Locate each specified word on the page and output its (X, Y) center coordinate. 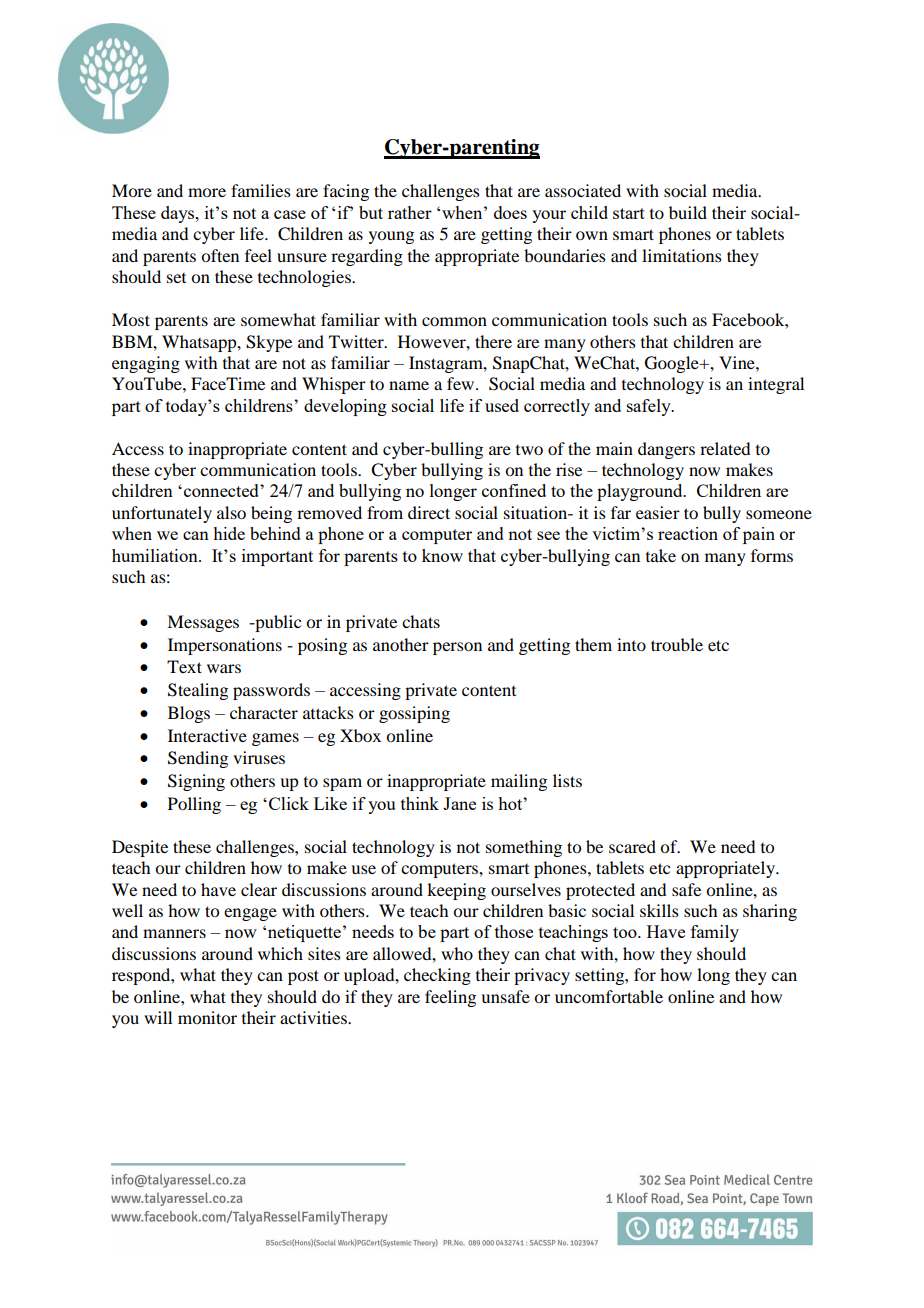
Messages (203, 623)
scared (632, 846)
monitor (207, 1017)
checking (437, 976)
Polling (194, 805)
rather (410, 212)
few (462, 383)
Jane (459, 803)
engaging (146, 364)
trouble (677, 644)
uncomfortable (609, 996)
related (725, 448)
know (442, 555)
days (179, 214)
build (688, 212)
